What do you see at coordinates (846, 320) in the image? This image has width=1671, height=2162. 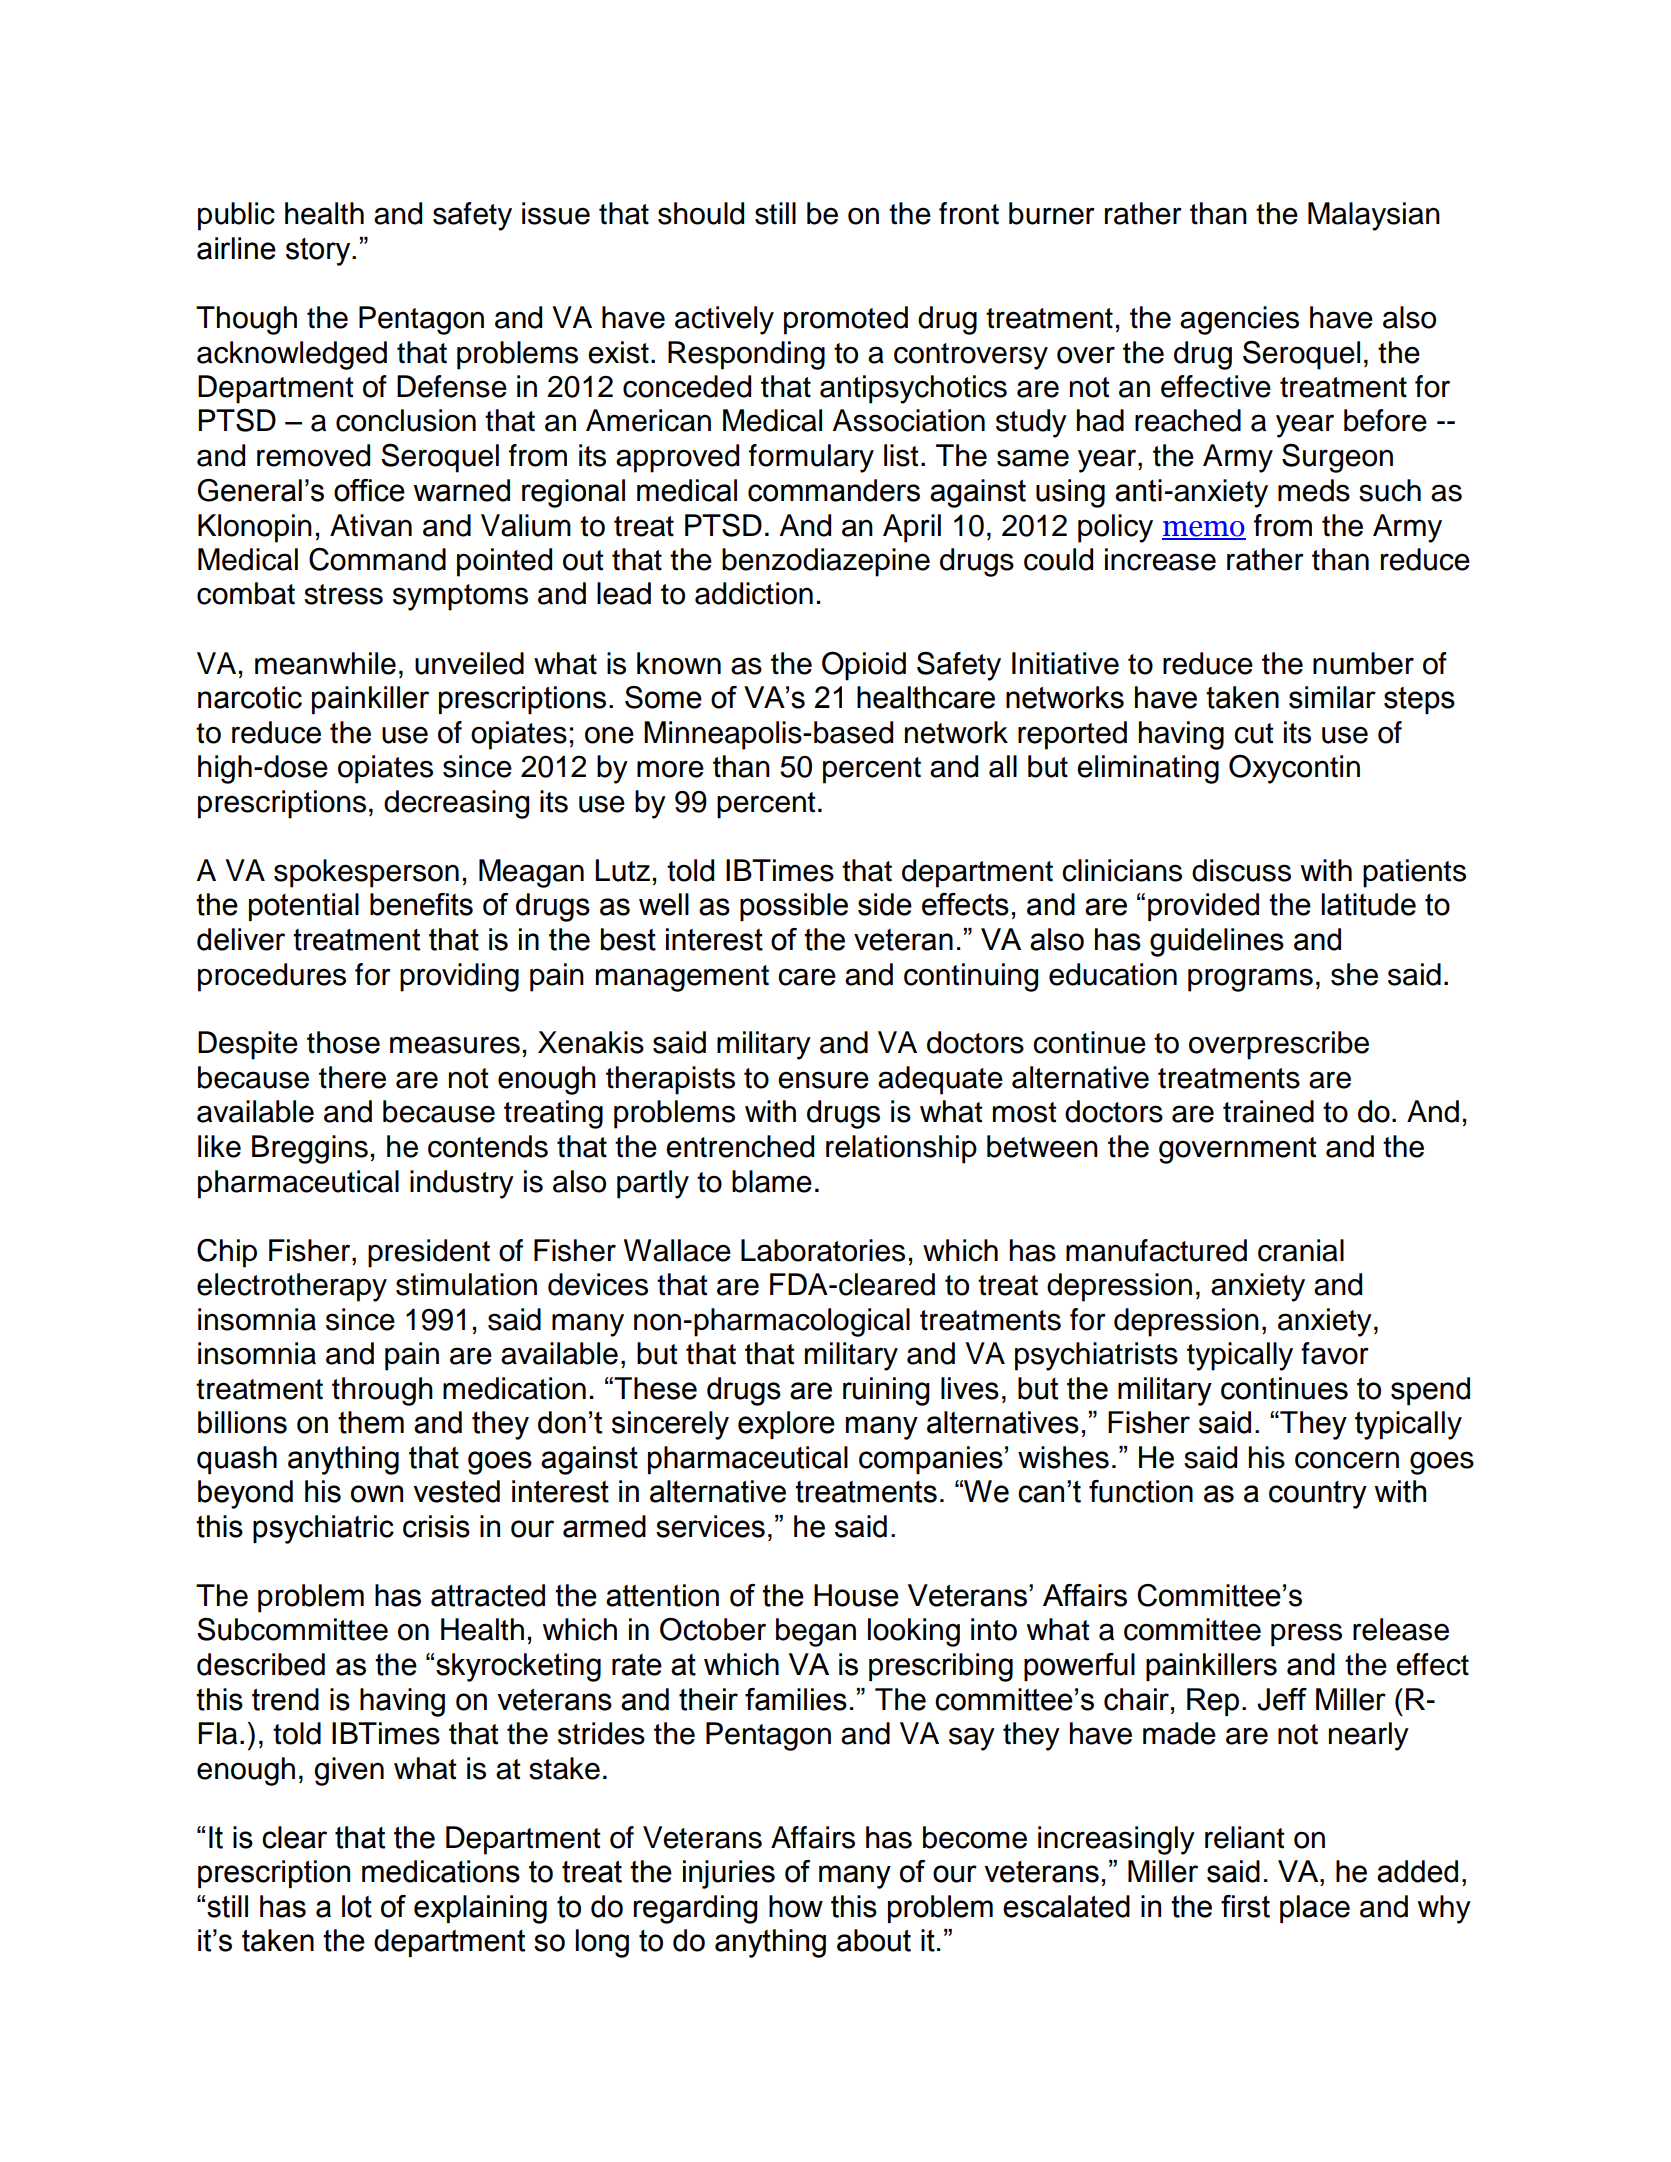 I see `promoted` at bounding box center [846, 320].
